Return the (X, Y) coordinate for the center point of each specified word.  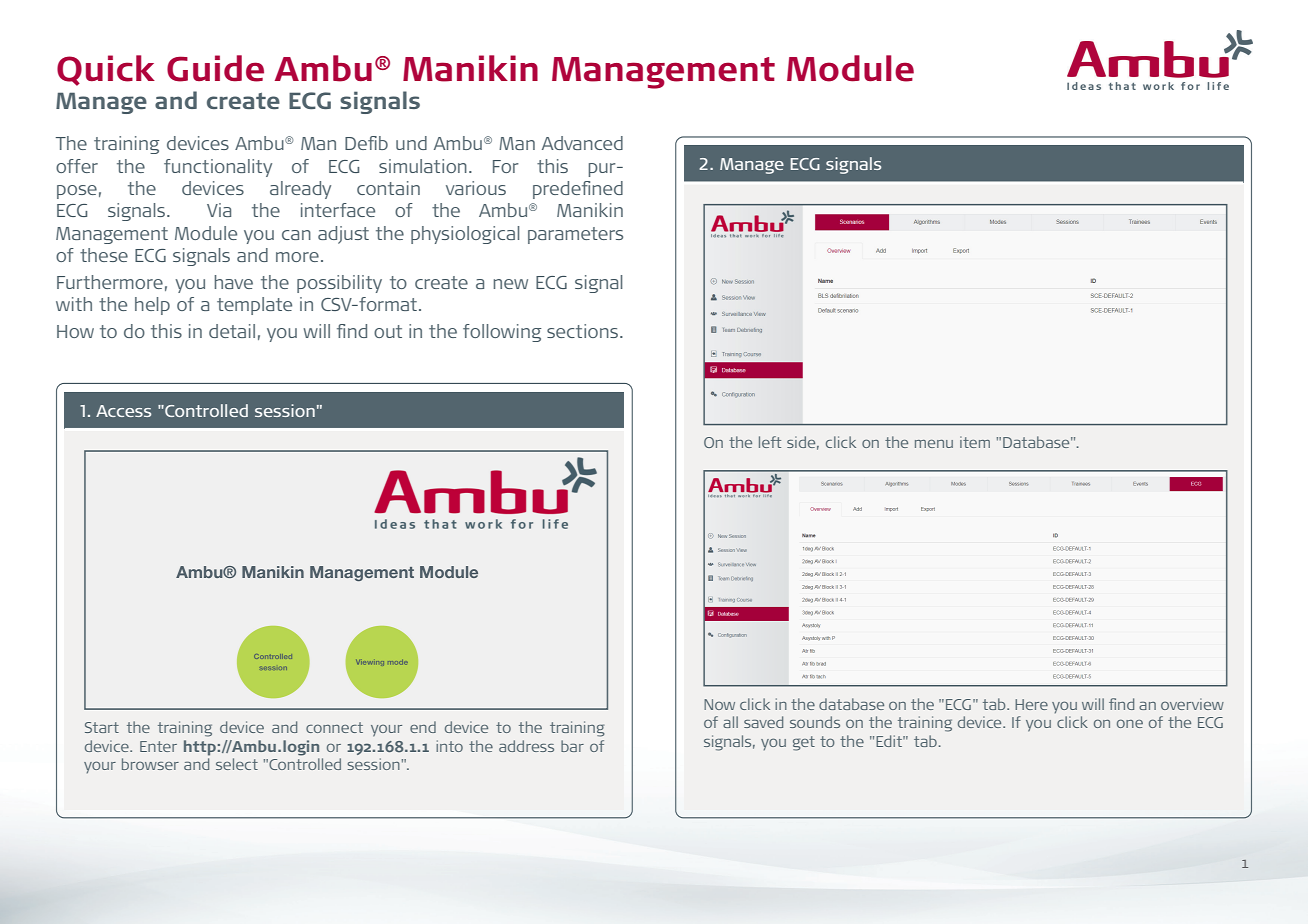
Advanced (582, 143)
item (975, 442)
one (1130, 723)
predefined (578, 190)
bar (572, 746)
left (770, 442)
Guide (215, 68)
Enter (158, 746)
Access (123, 411)
